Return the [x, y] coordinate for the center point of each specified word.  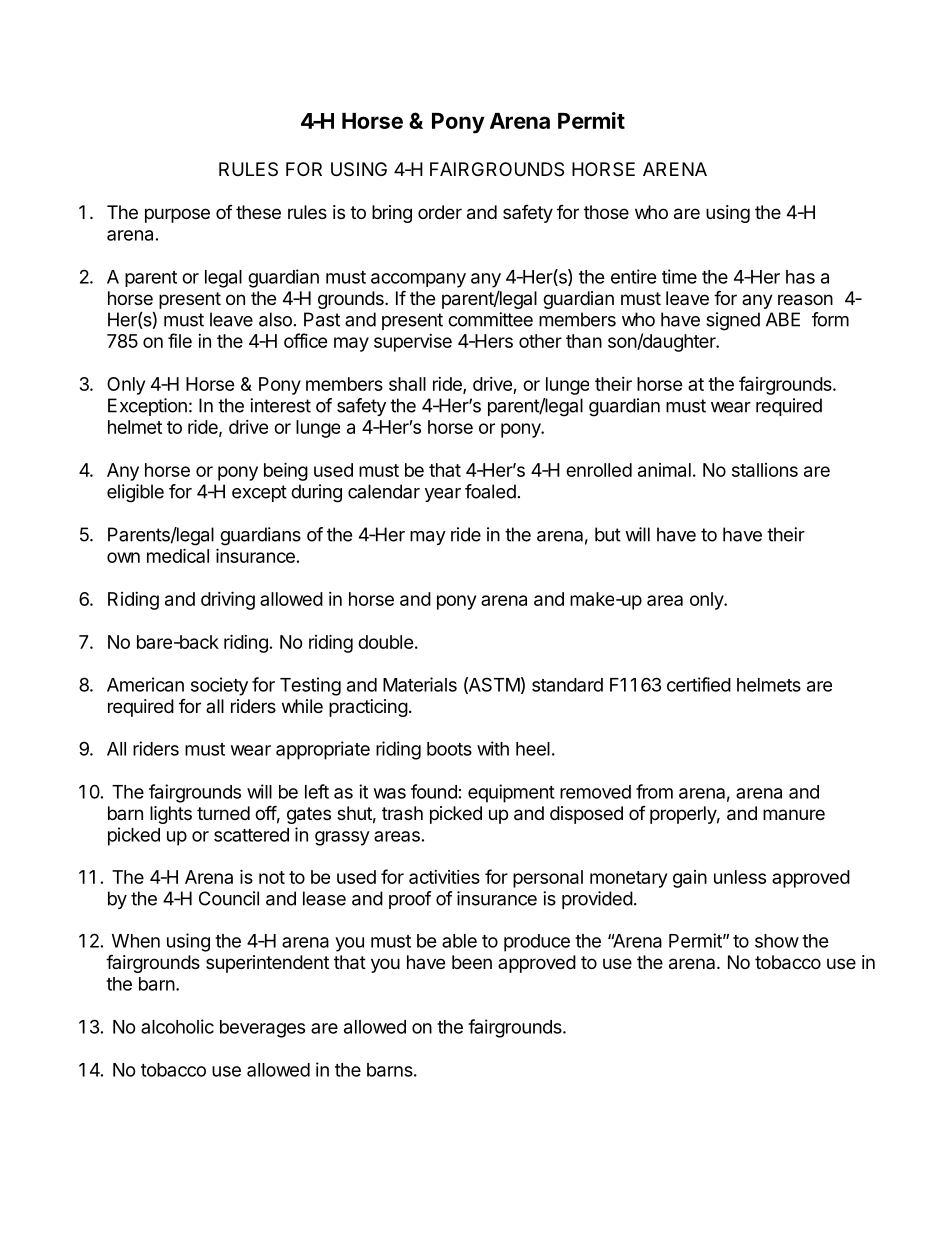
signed [733, 321]
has [800, 277]
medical [178, 555]
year [443, 495]
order [440, 212]
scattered [251, 835]
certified [699, 684]
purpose [177, 215]
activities [444, 877]
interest [280, 405]
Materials [420, 684]
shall [407, 384]
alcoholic [177, 1026]
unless [740, 877]
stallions [765, 470]
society [219, 686]
